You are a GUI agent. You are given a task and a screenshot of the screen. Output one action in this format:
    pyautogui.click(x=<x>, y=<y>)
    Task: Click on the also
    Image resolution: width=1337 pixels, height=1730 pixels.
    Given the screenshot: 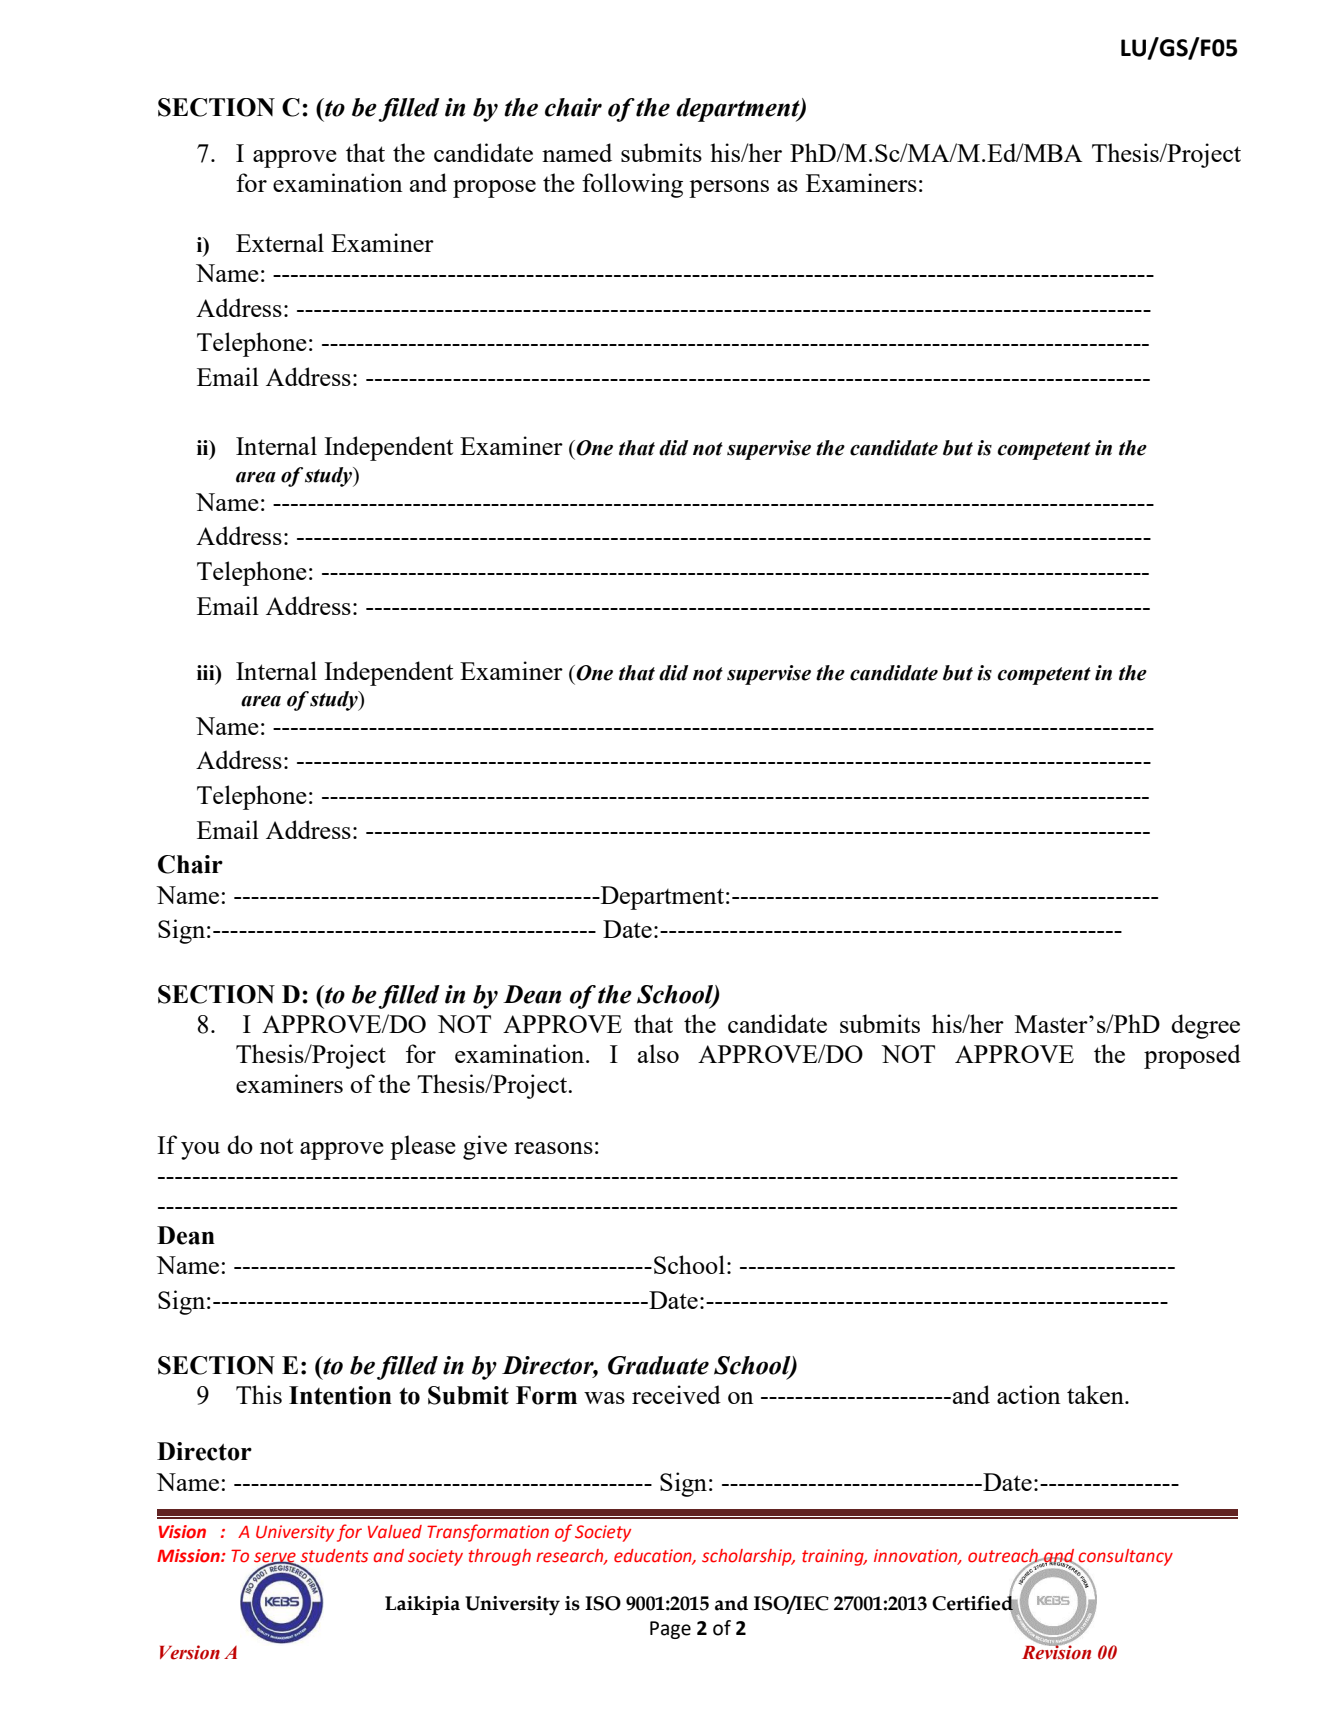 What is the action you would take?
    pyautogui.click(x=658, y=1053)
